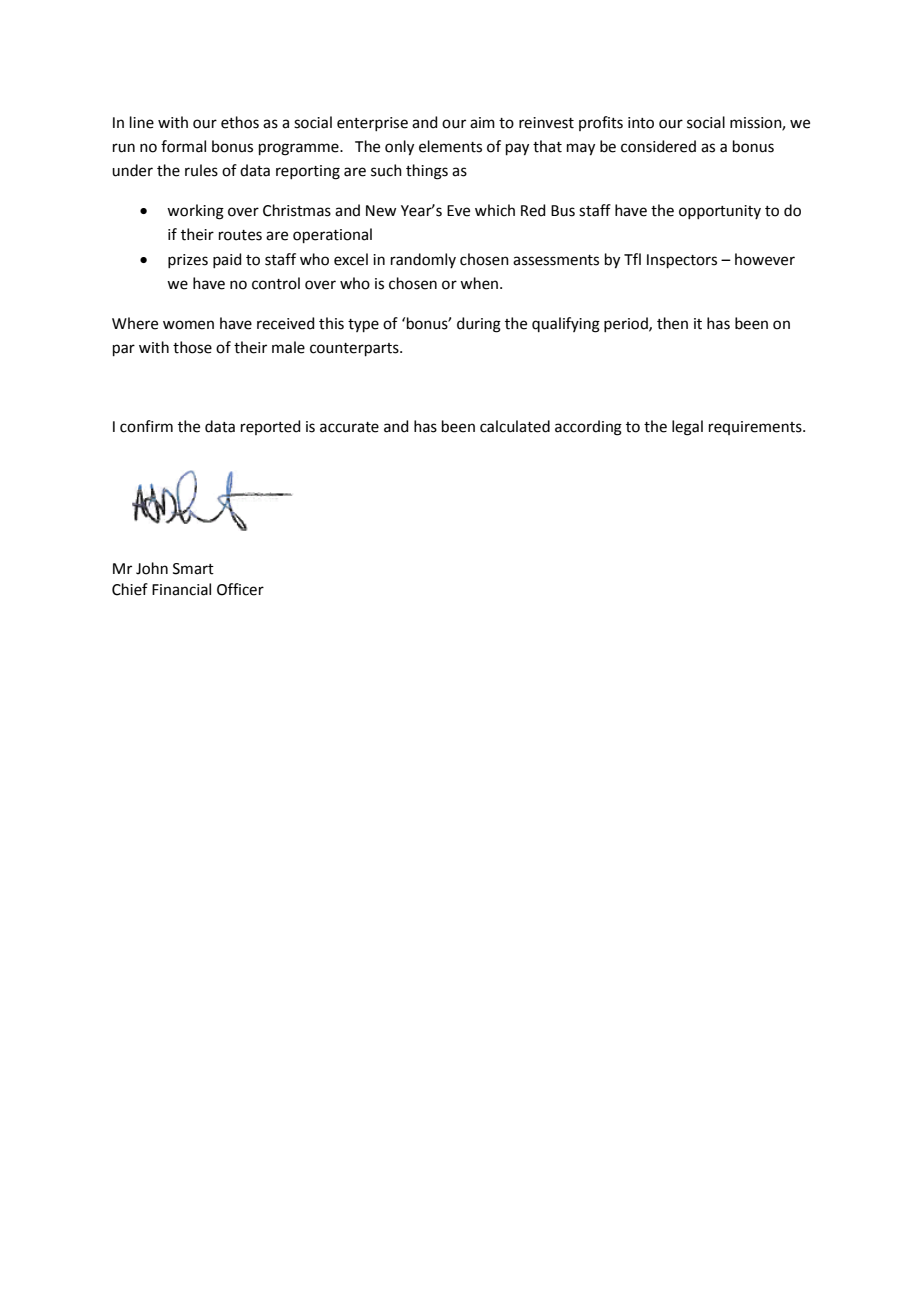  What do you see at coordinates (450, 146) in the screenshot?
I see `elements` at bounding box center [450, 146].
